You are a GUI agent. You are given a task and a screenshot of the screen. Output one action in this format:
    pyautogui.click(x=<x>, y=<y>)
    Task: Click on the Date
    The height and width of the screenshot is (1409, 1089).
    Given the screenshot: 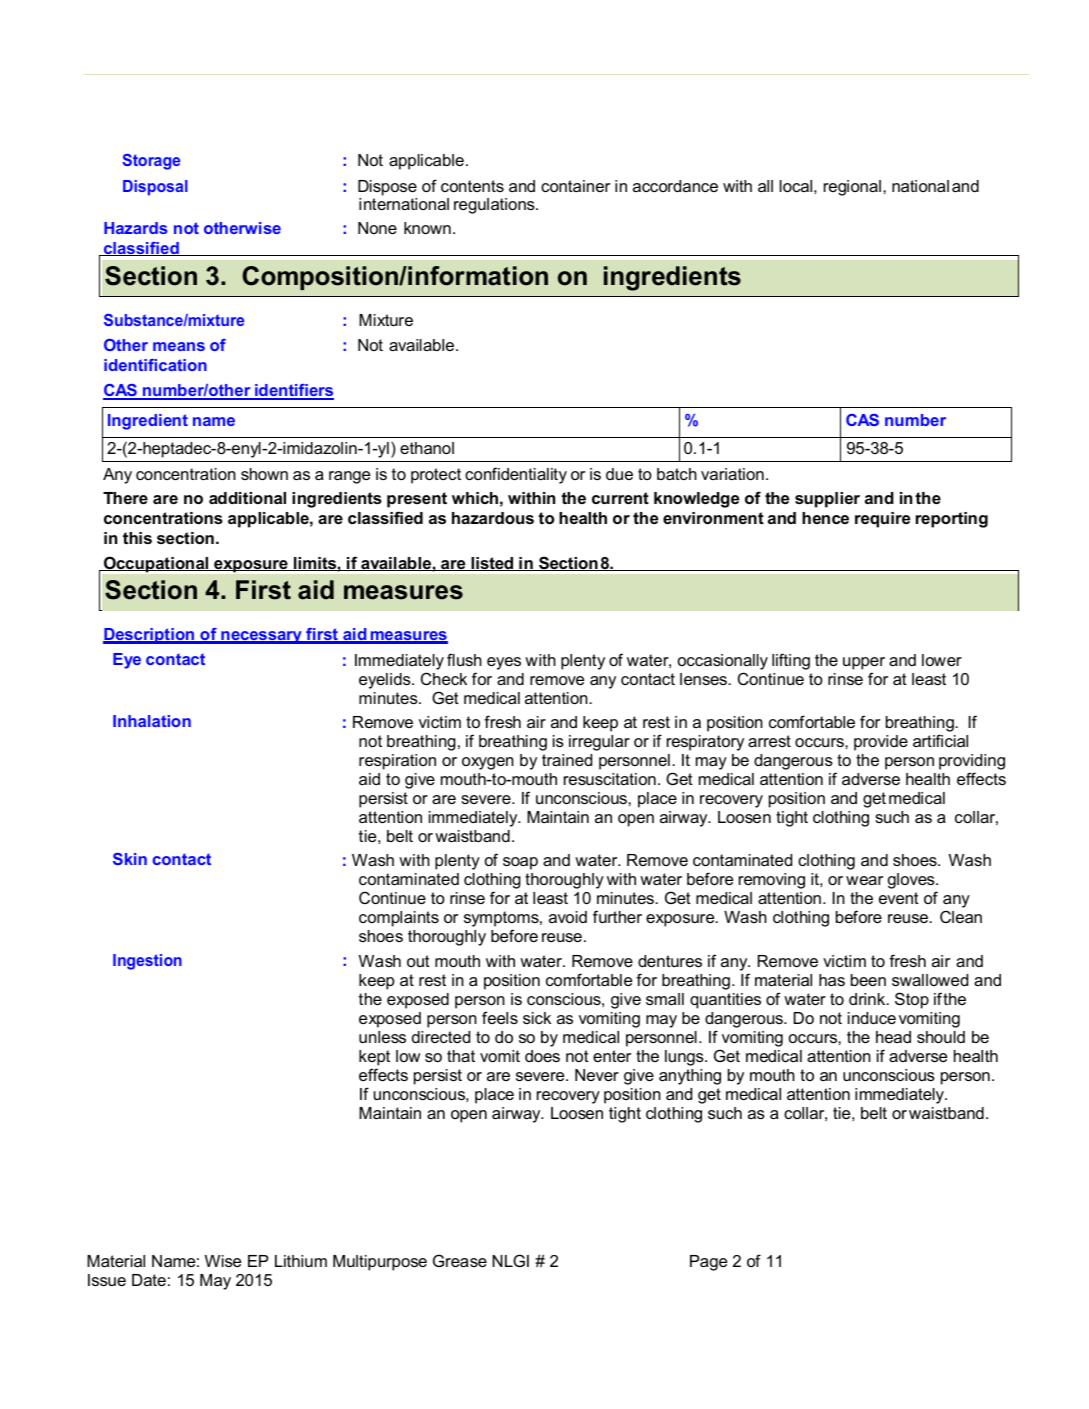 What is the action you would take?
    pyautogui.click(x=149, y=1280)
